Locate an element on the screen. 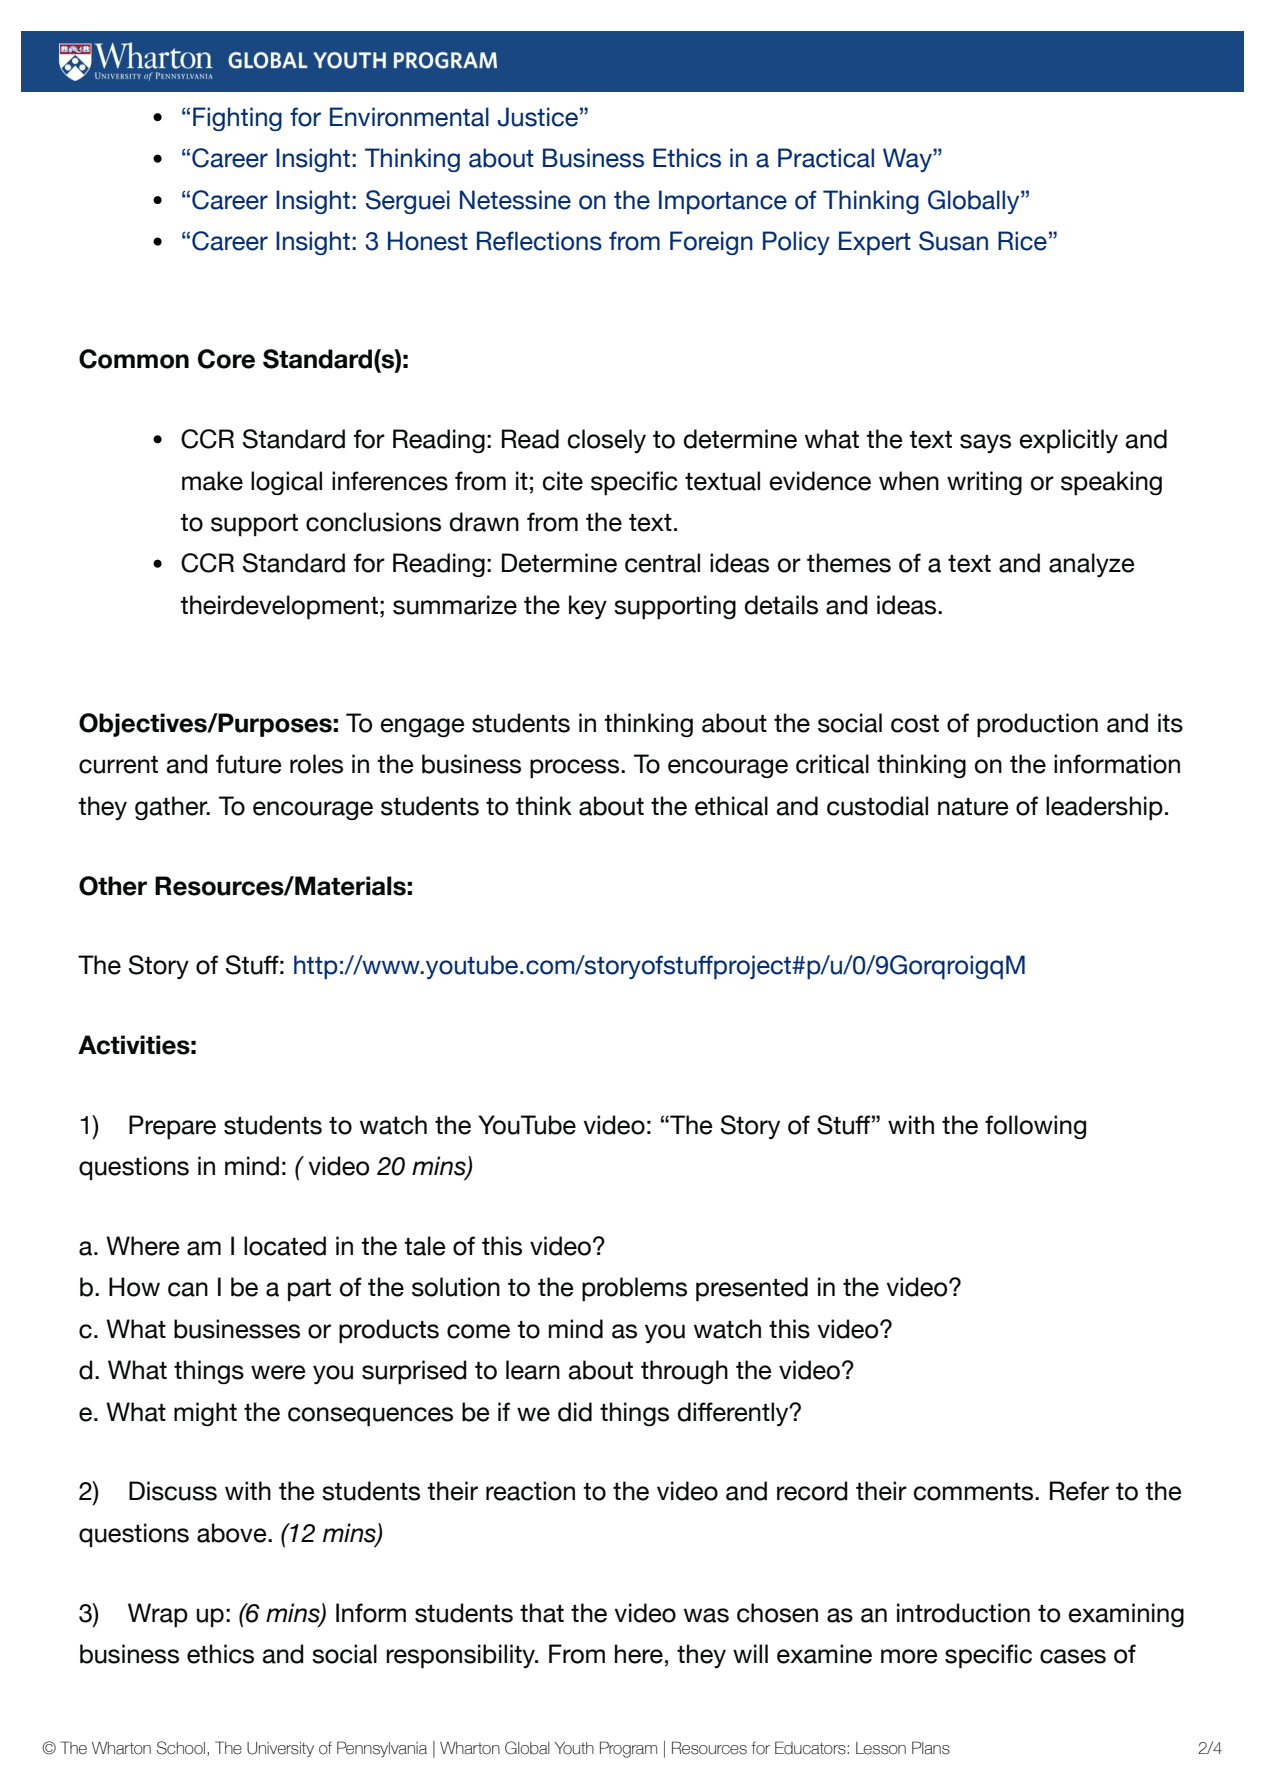 This screenshot has height=1790, width=1265. University is located at coordinates (280, 1749).
